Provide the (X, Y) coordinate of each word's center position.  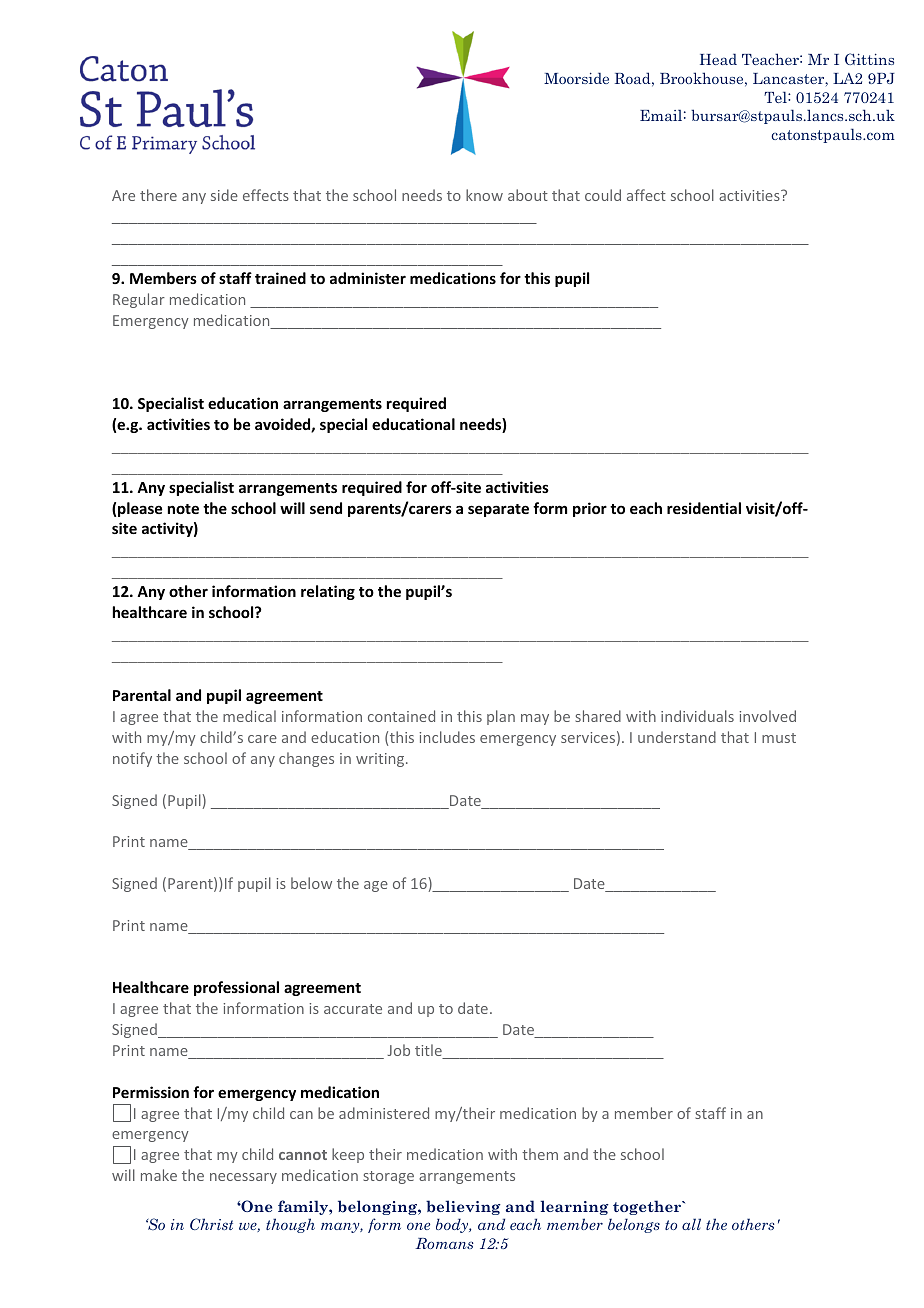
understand (677, 737)
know (484, 195)
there (158, 195)
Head (718, 59)
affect (646, 195)
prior (590, 509)
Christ (211, 1224)
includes (447, 737)
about (528, 195)
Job (399, 1050)
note (183, 509)
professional (236, 988)
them (540, 1154)
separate (498, 510)
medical (249, 716)
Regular (139, 300)
